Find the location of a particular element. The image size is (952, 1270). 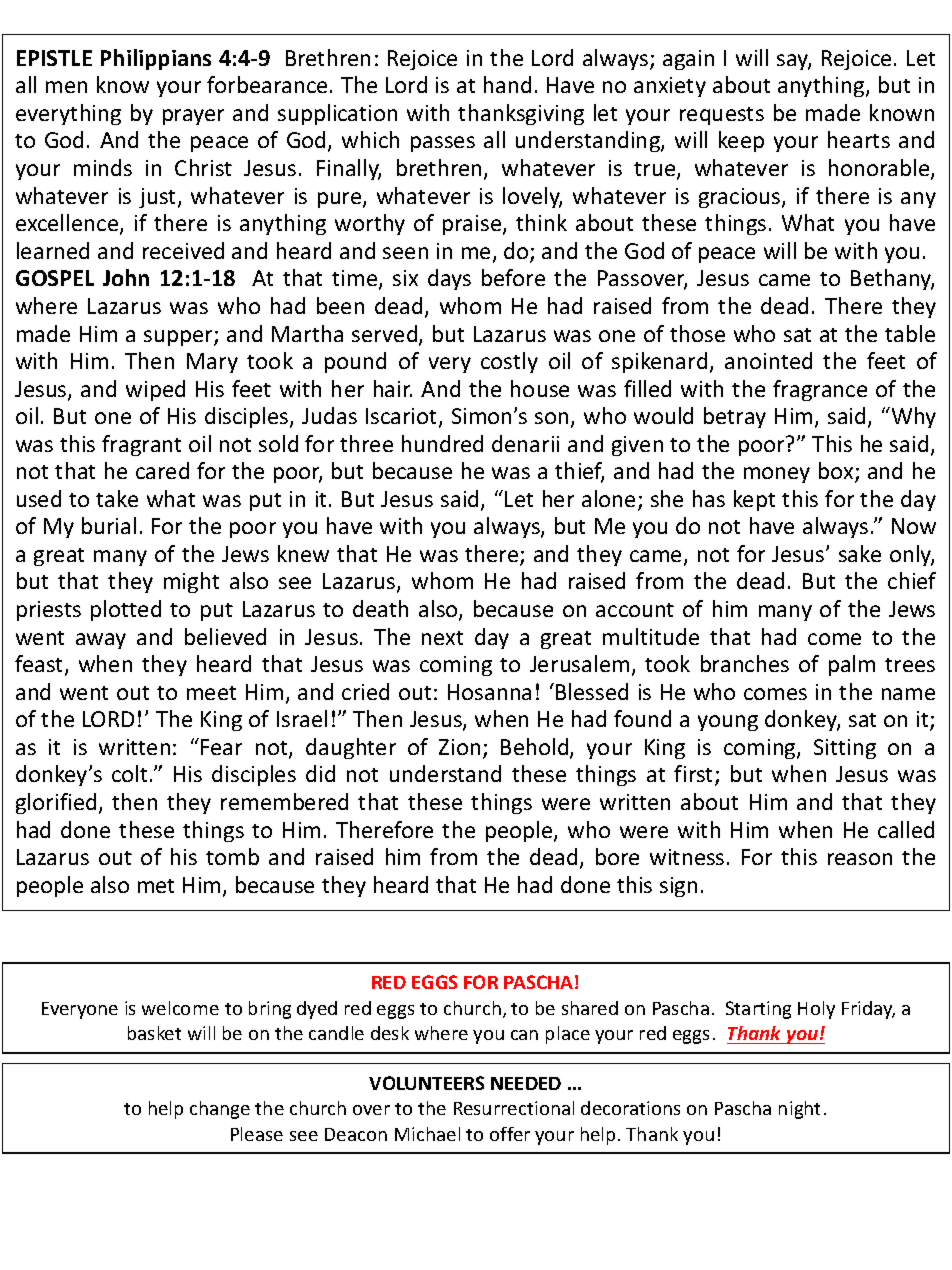

sake is located at coordinates (860, 553).
